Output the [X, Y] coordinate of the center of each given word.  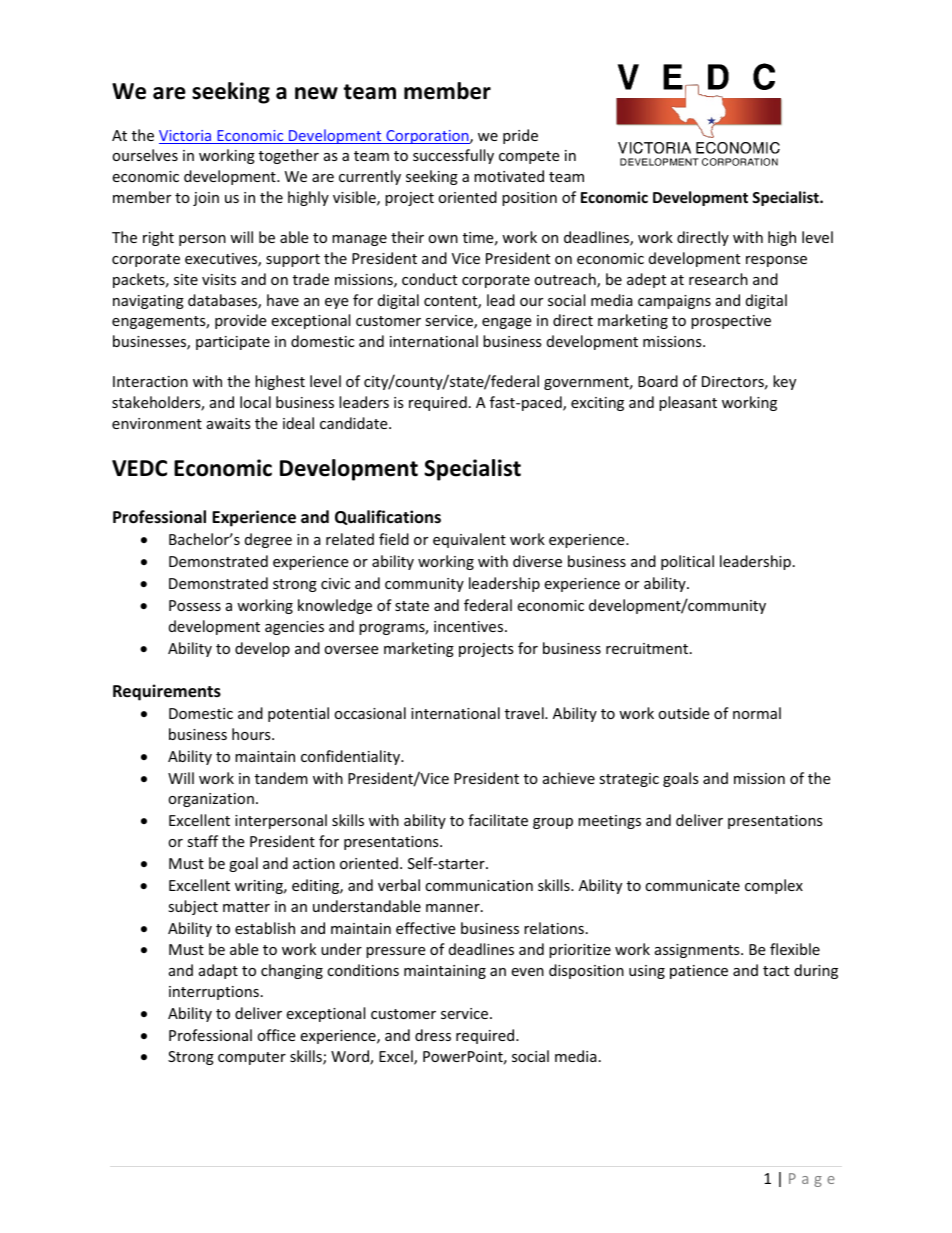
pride [520, 136]
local [255, 402]
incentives [470, 626]
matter [246, 907]
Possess [195, 605]
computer [252, 1058]
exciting [597, 404]
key [784, 382]
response [776, 261]
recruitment [647, 648]
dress [433, 1035]
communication [479, 885]
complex [774, 886]
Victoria [186, 137]
